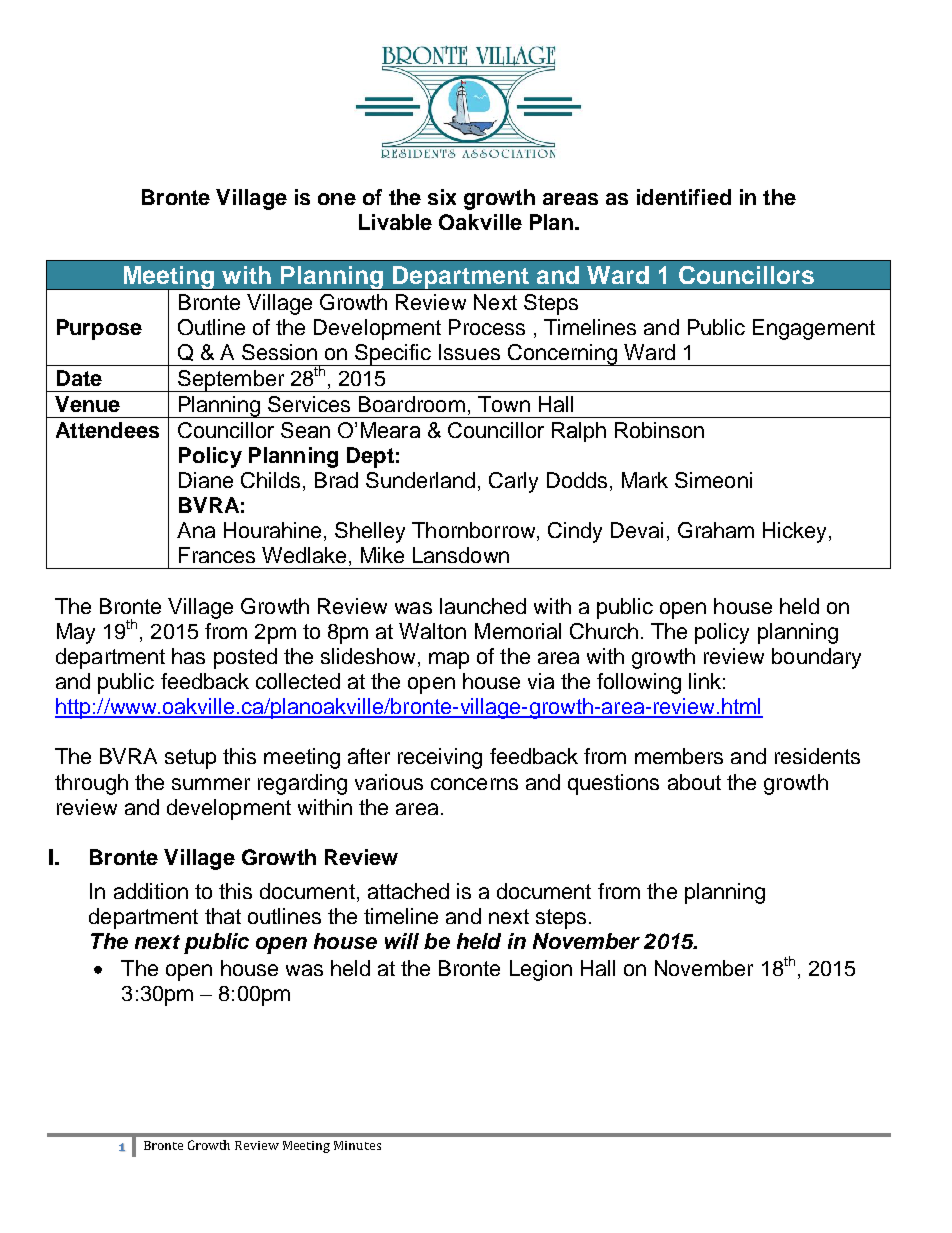 The width and height of the image is (952, 1233). Describe the element at coordinates (99, 329) in the image. I see `Purpose` at that location.
